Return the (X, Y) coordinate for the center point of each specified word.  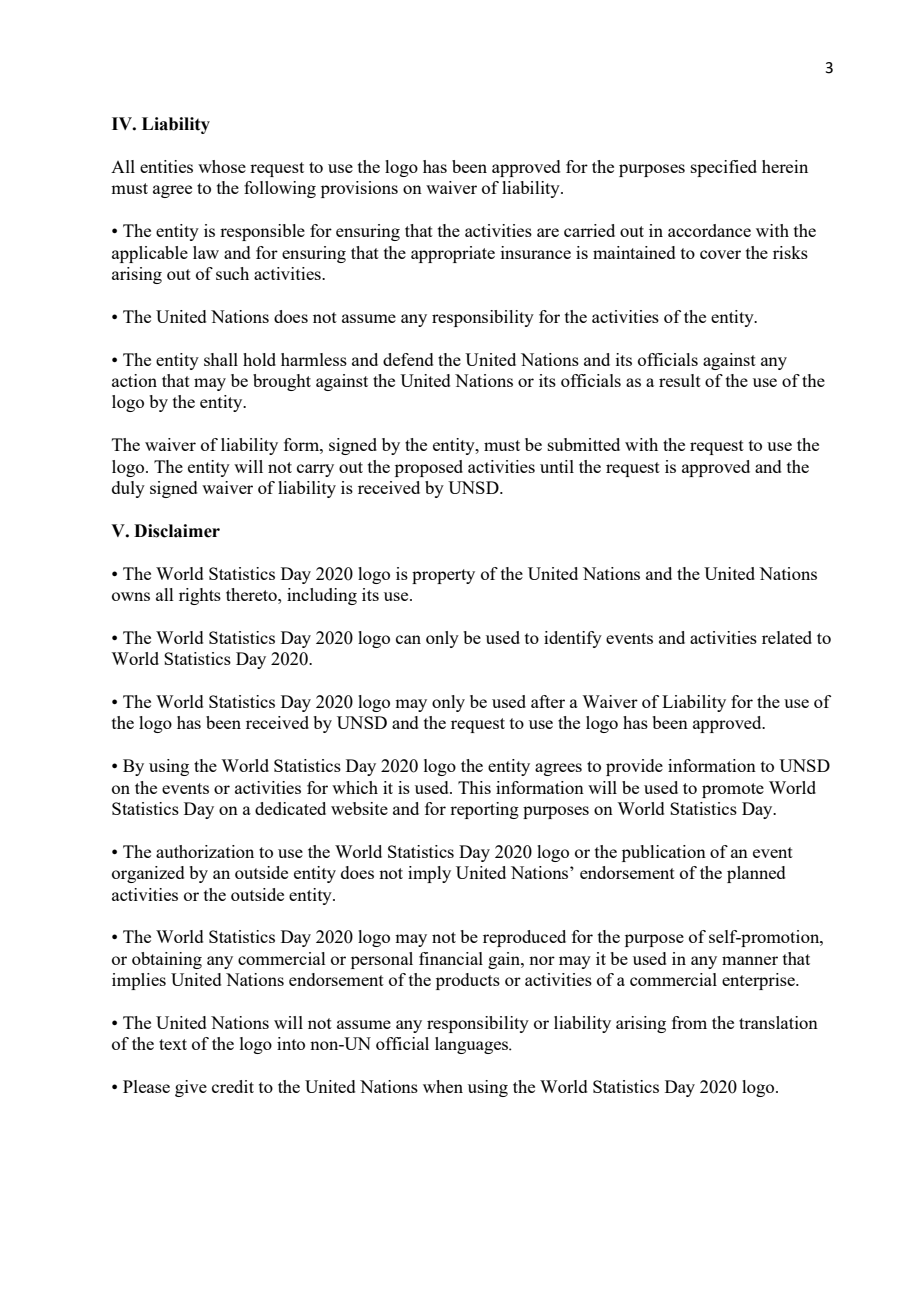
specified (724, 168)
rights (200, 596)
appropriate (453, 254)
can (408, 639)
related (787, 637)
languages (473, 1045)
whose (222, 166)
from (689, 1022)
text (173, 1044)
